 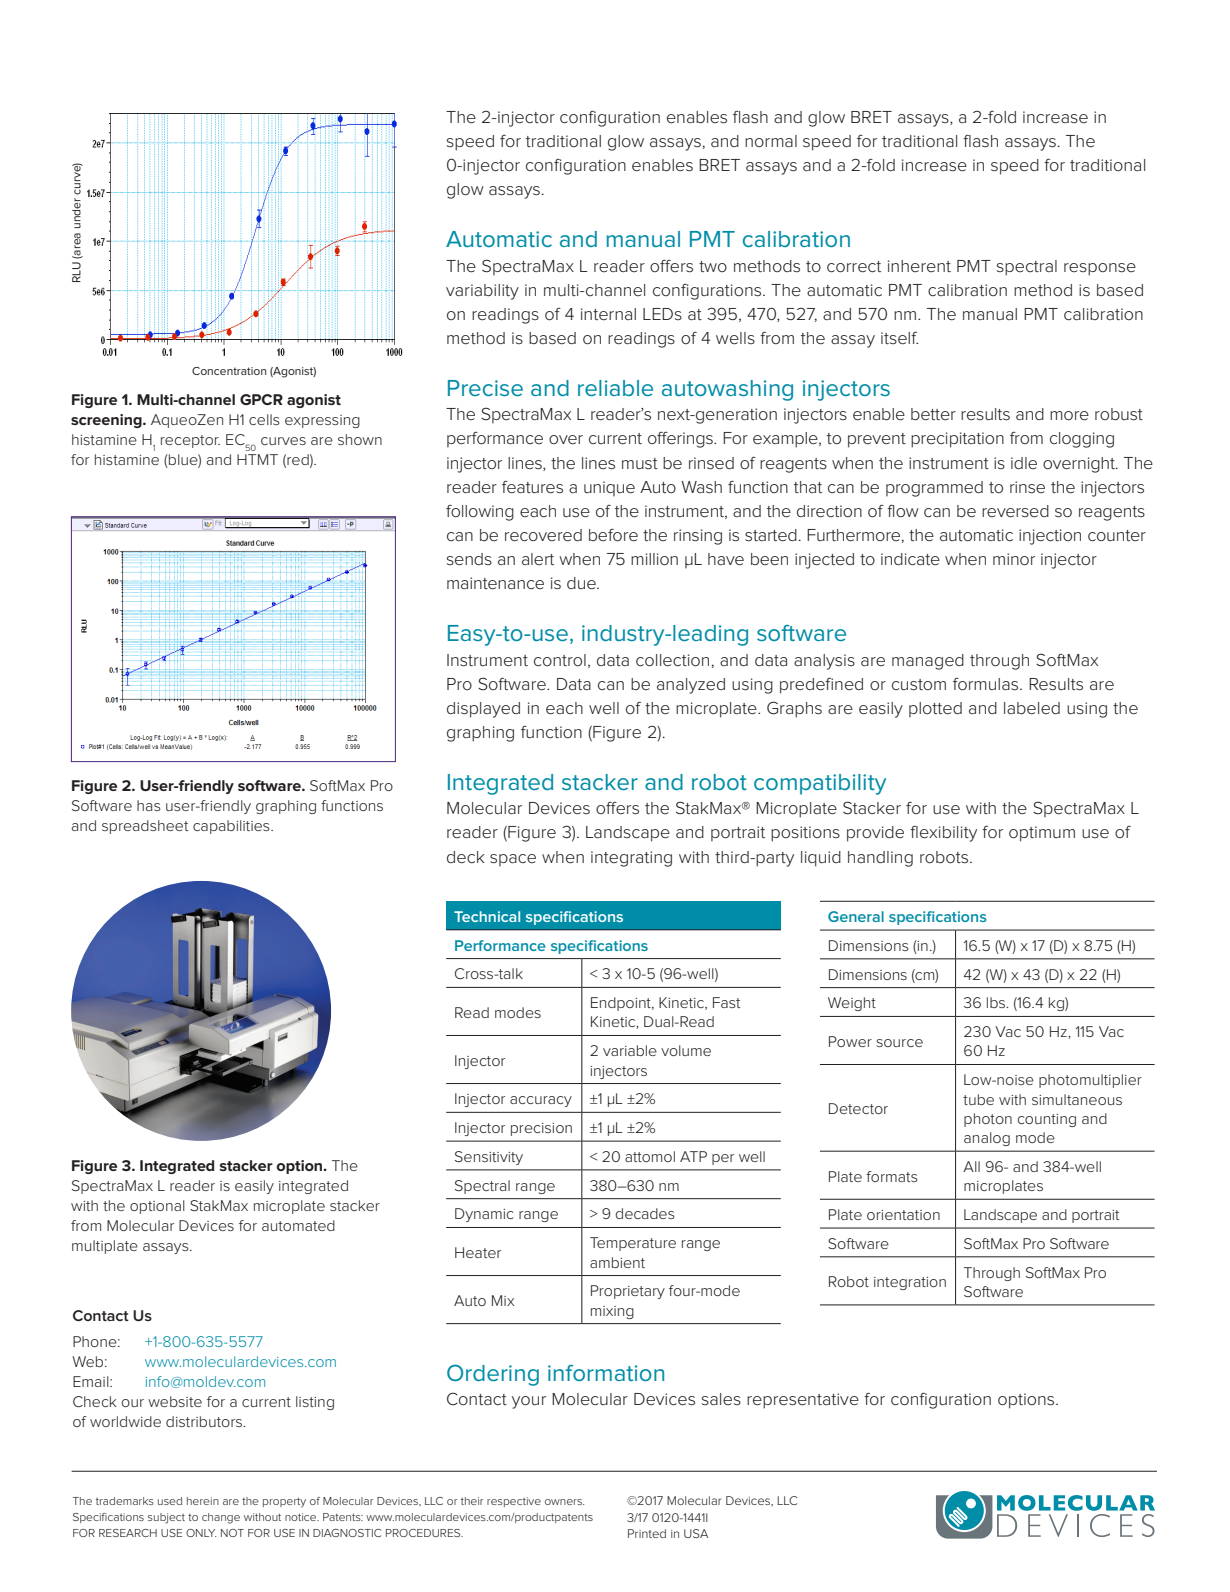 I want to click on Sensitivity, so click(x=489, y=1158).
